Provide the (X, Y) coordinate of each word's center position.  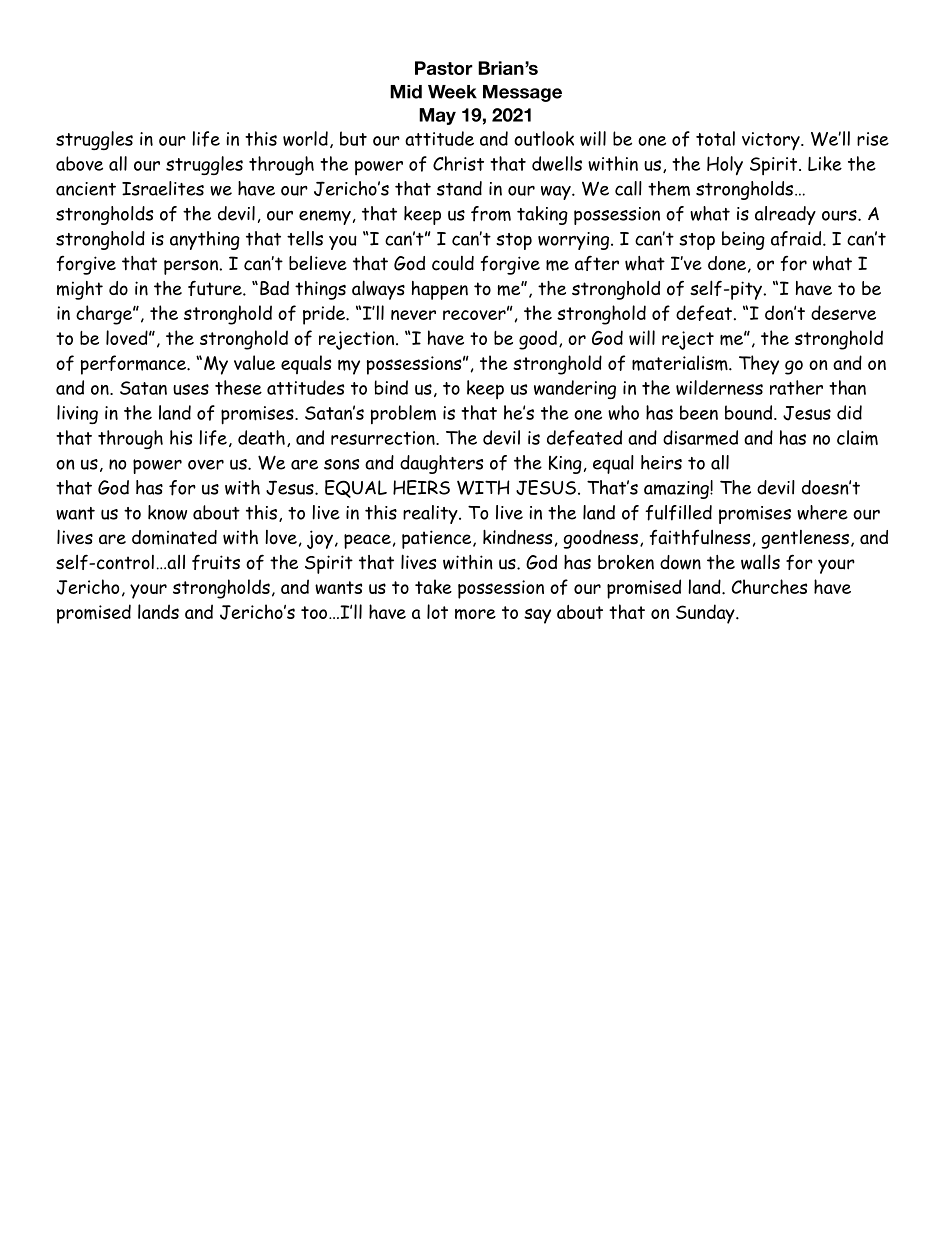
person (192, 267)
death (261, 437)
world (305, 138)
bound (750, 412)
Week (452, 92)
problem (403, 414)
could (453, 263)
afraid (797, 239)
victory (772, 141)
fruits (216, 562)
